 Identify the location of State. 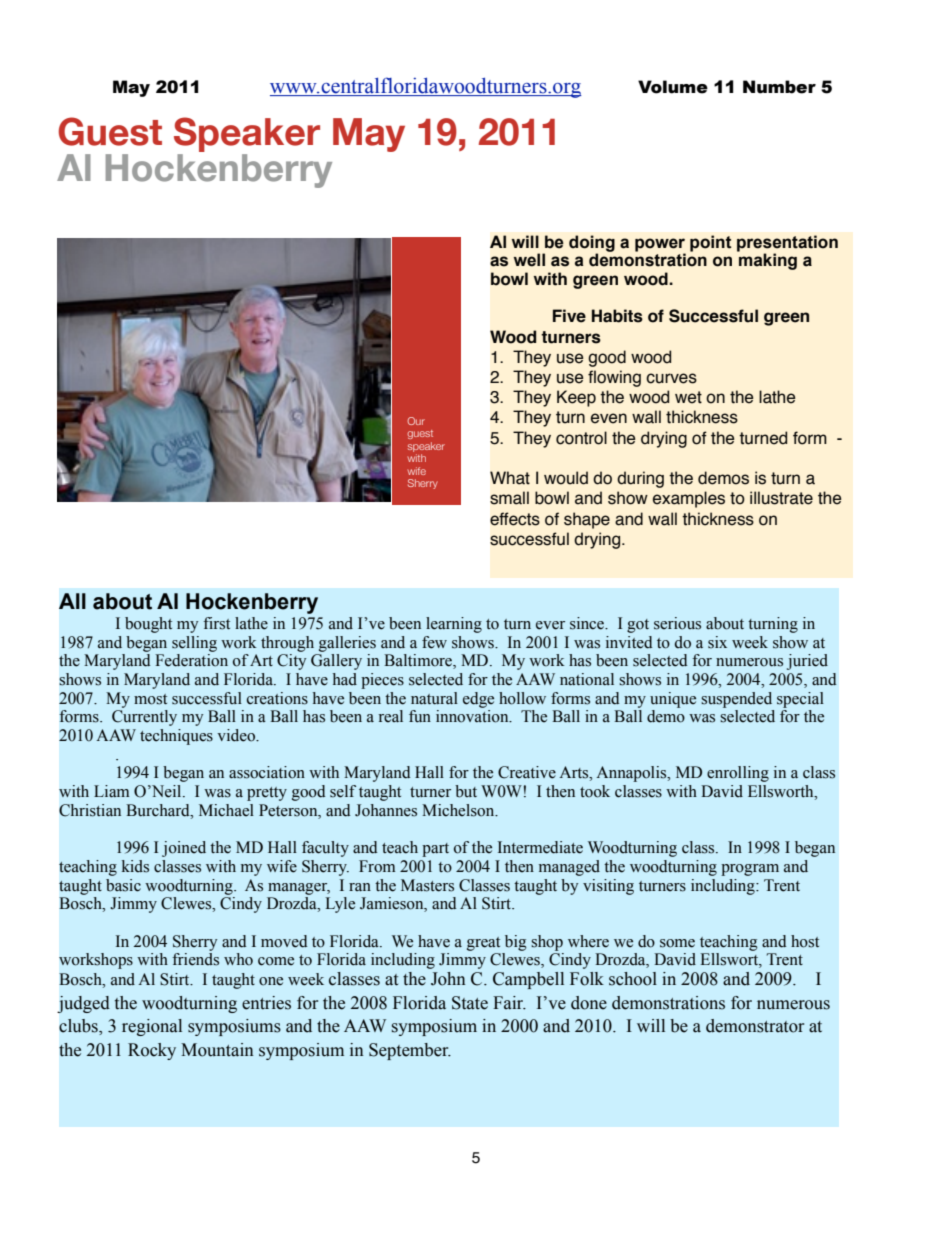
(470, 1003).
